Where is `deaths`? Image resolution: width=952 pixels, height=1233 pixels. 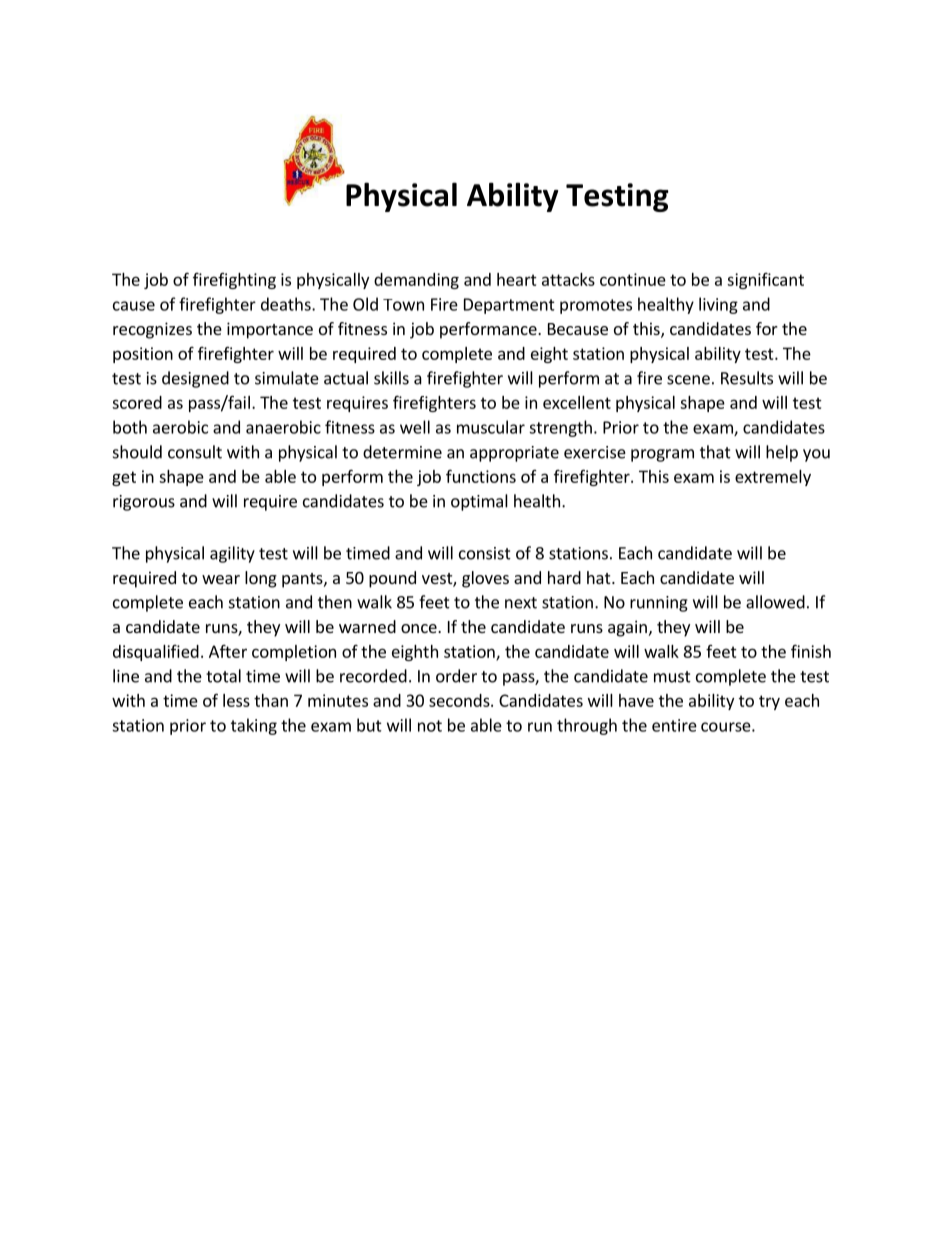
deaths is located at coordinates (287, 304).
